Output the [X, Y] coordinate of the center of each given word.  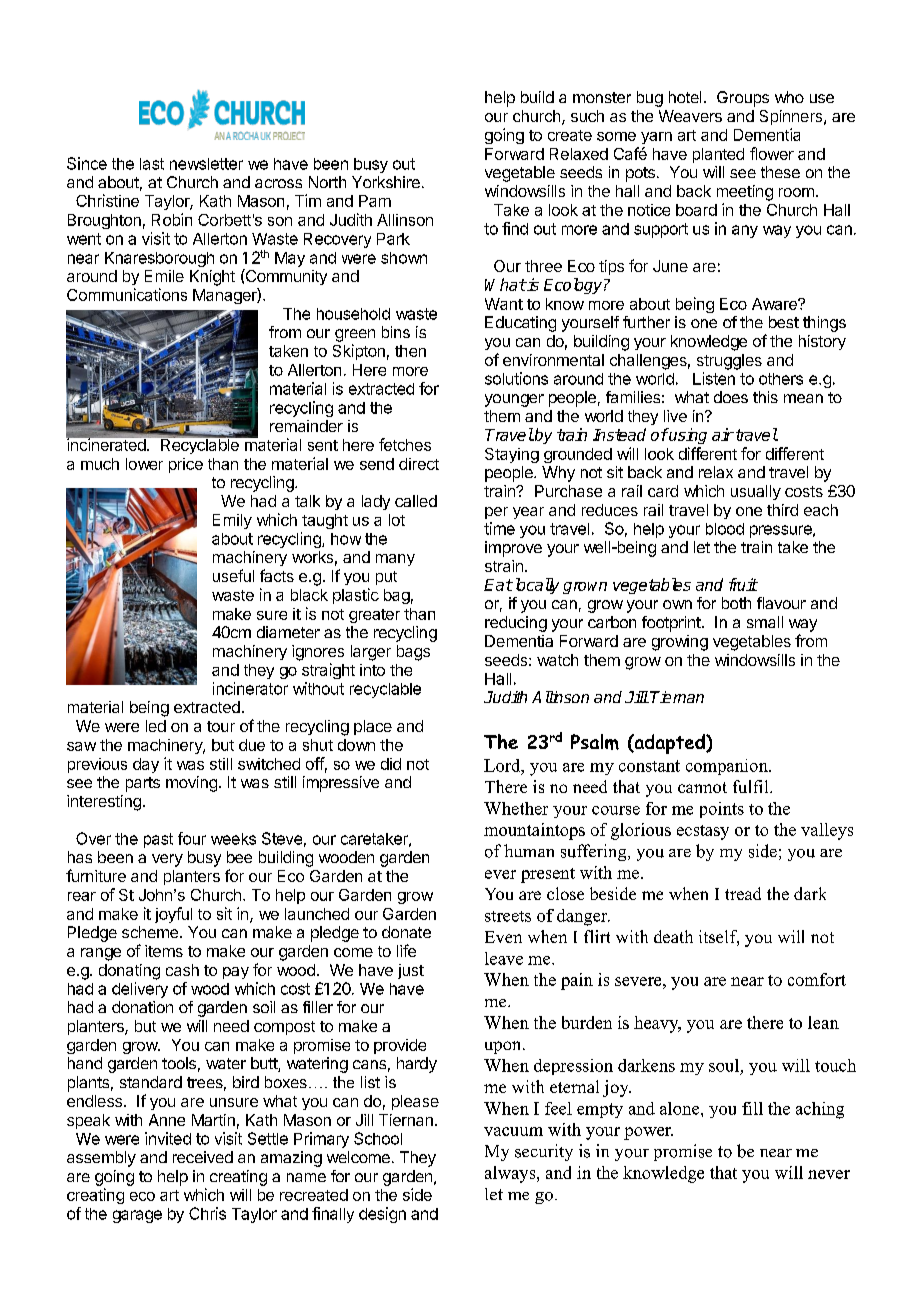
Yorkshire [386, 182]
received [203, 1157]
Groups [743, 99]
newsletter [206, 164]
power [648, 1133]
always [511, 1174]
